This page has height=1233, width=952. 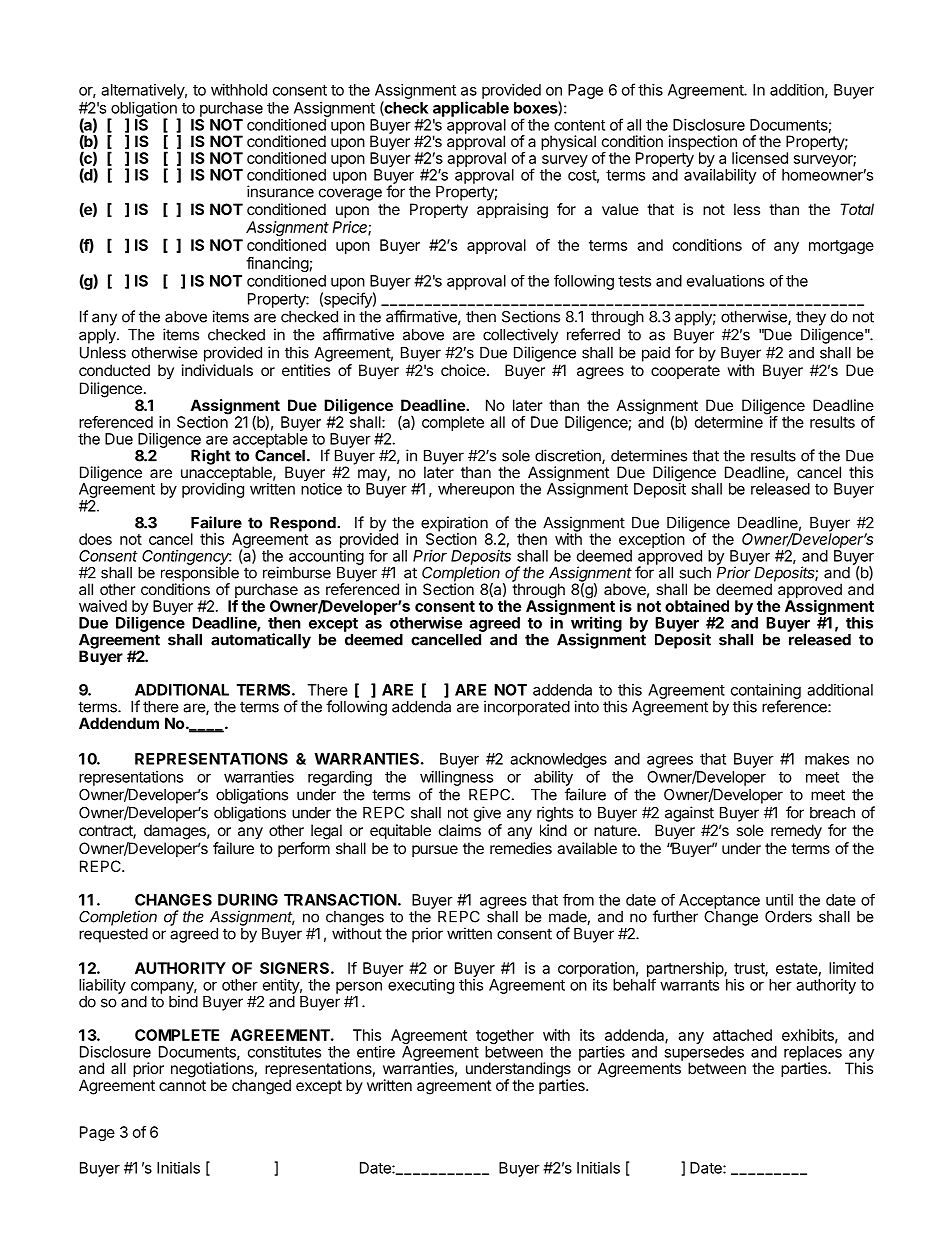 What do you see at coordinates (760, 158) in the page?
I see `licensed` at bounding box center [760, 158].
